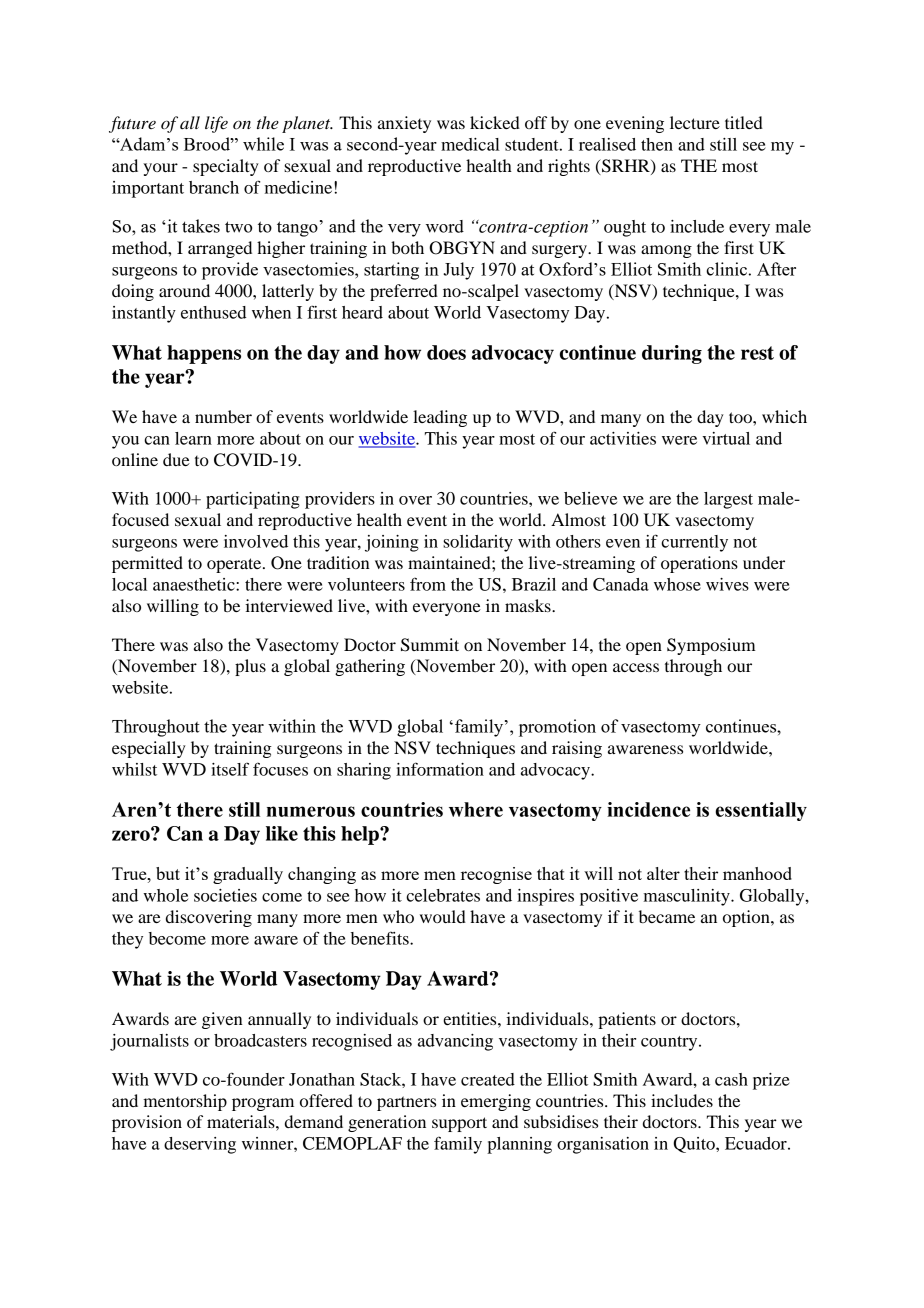  I want to click on essentially, so click(761, 811).
